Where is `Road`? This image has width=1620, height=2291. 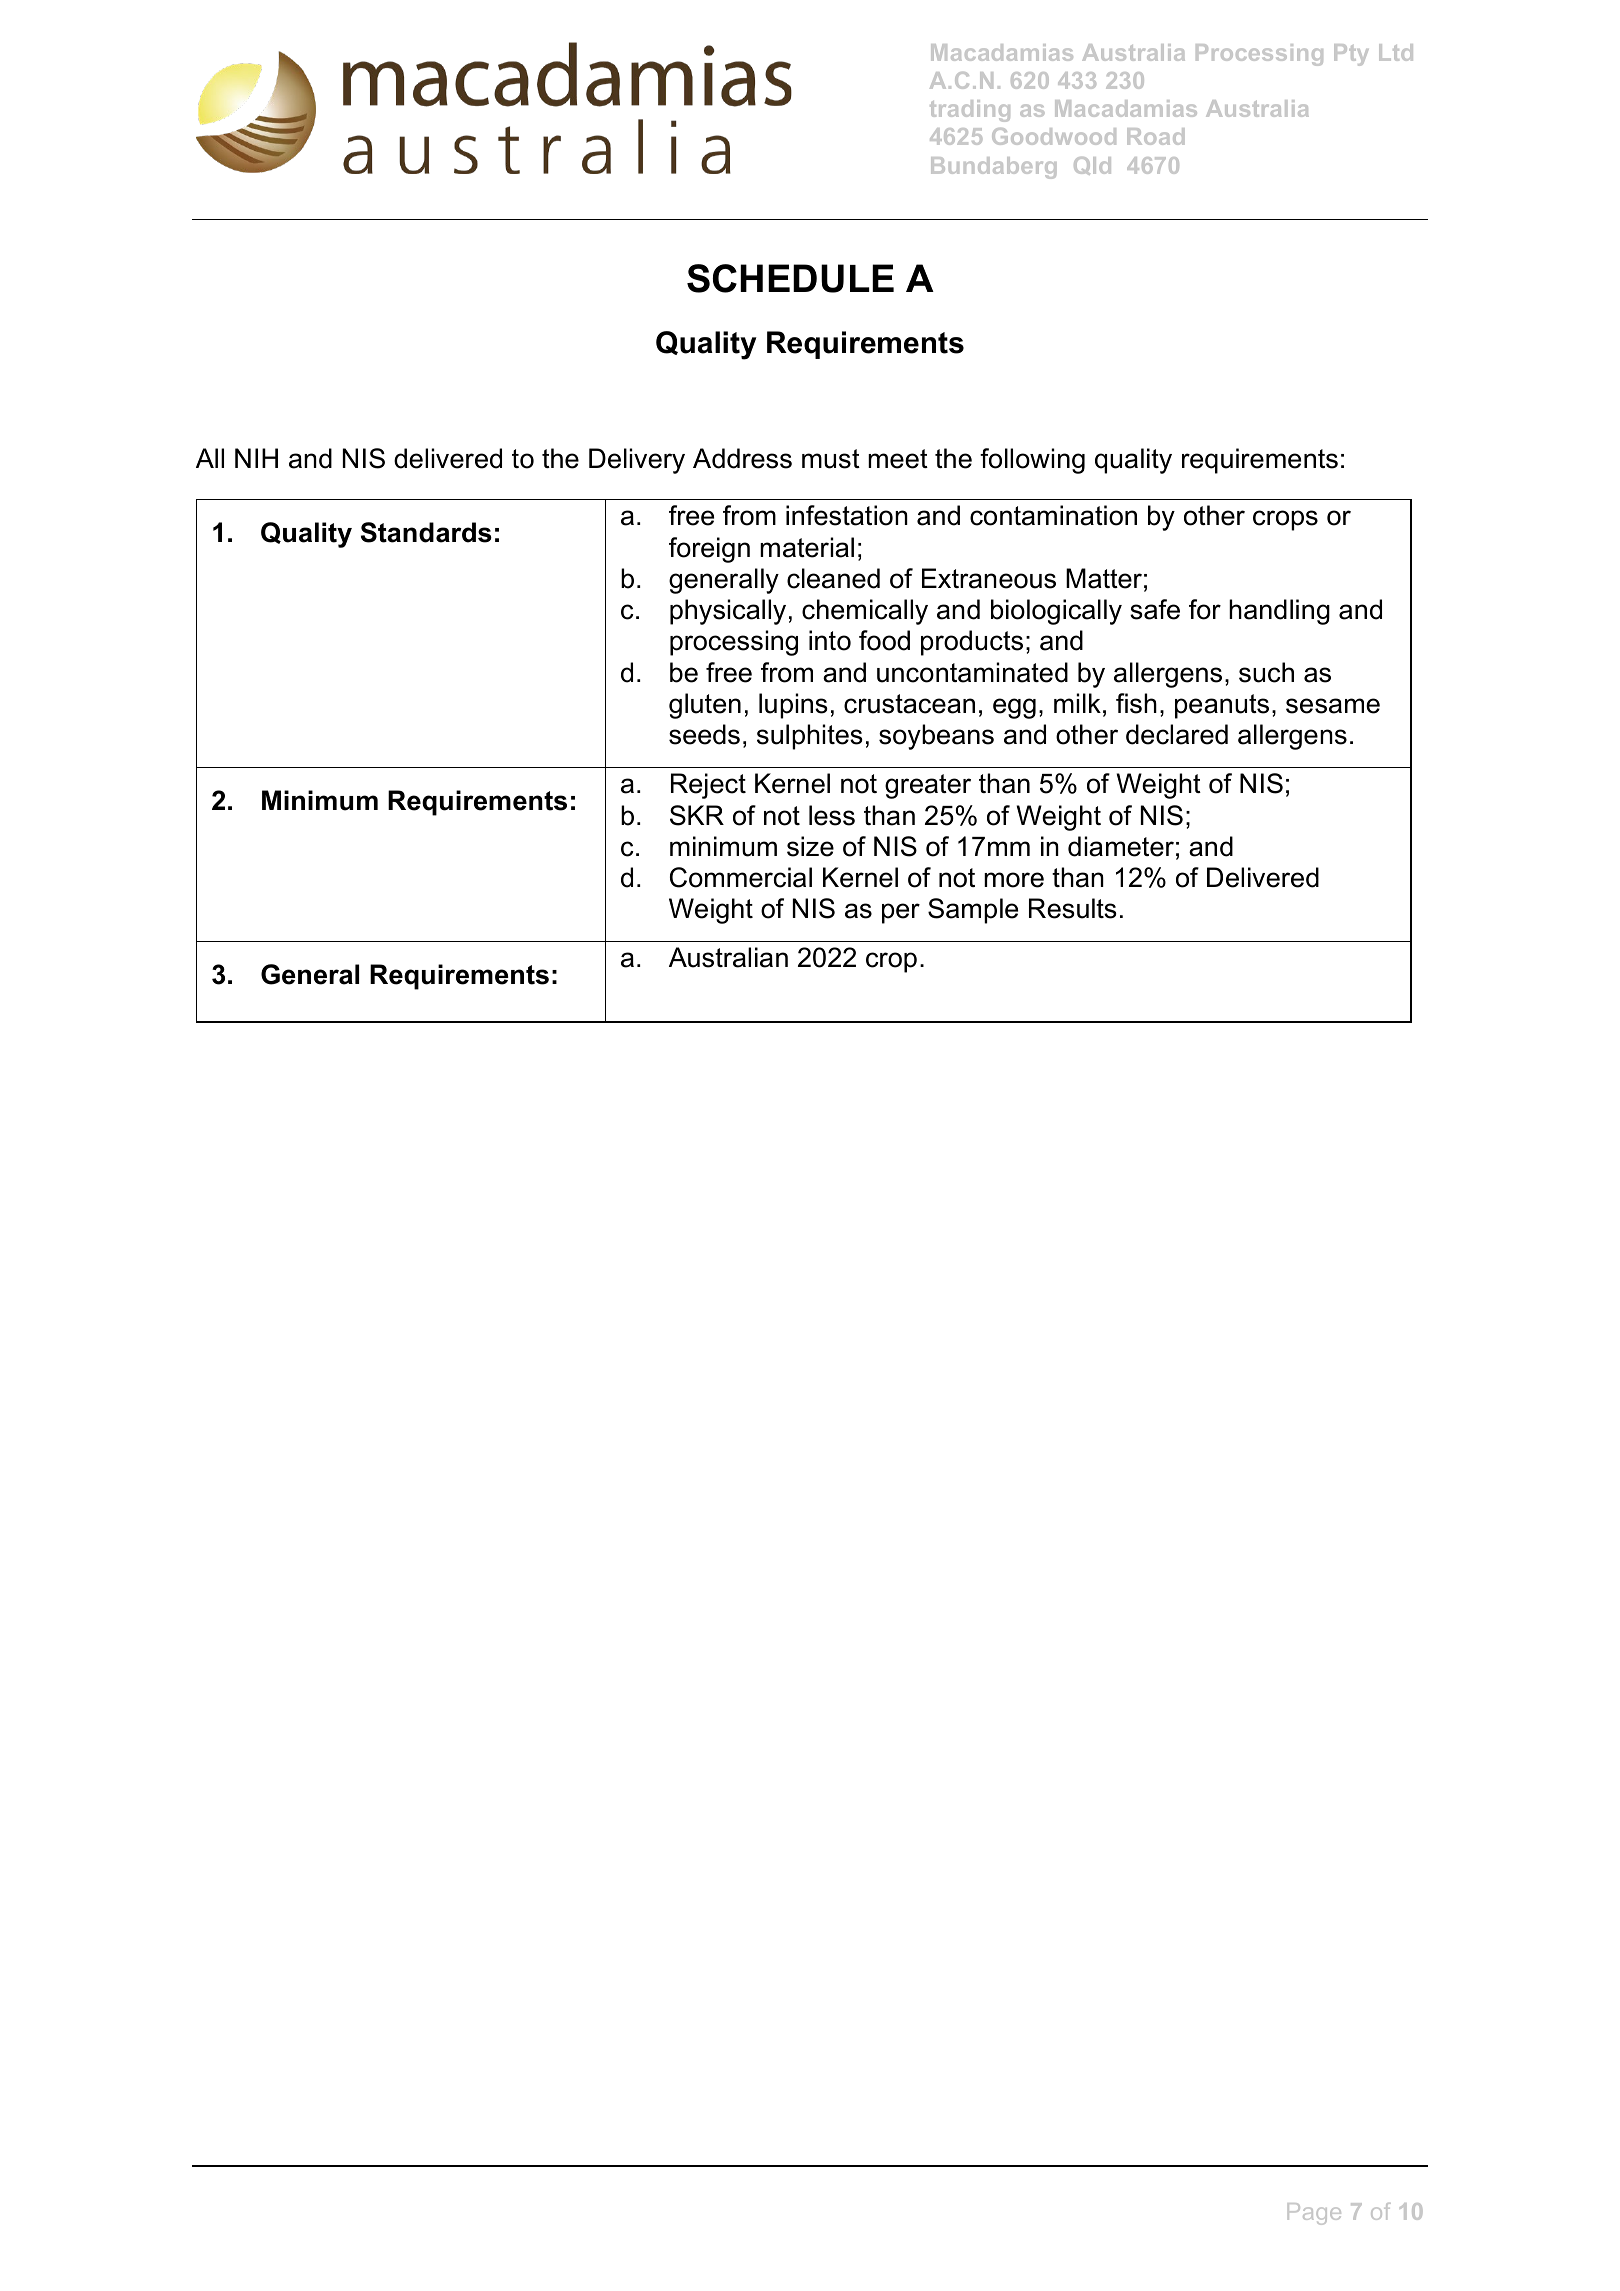 Road is located at coordinates (1156, 136).
